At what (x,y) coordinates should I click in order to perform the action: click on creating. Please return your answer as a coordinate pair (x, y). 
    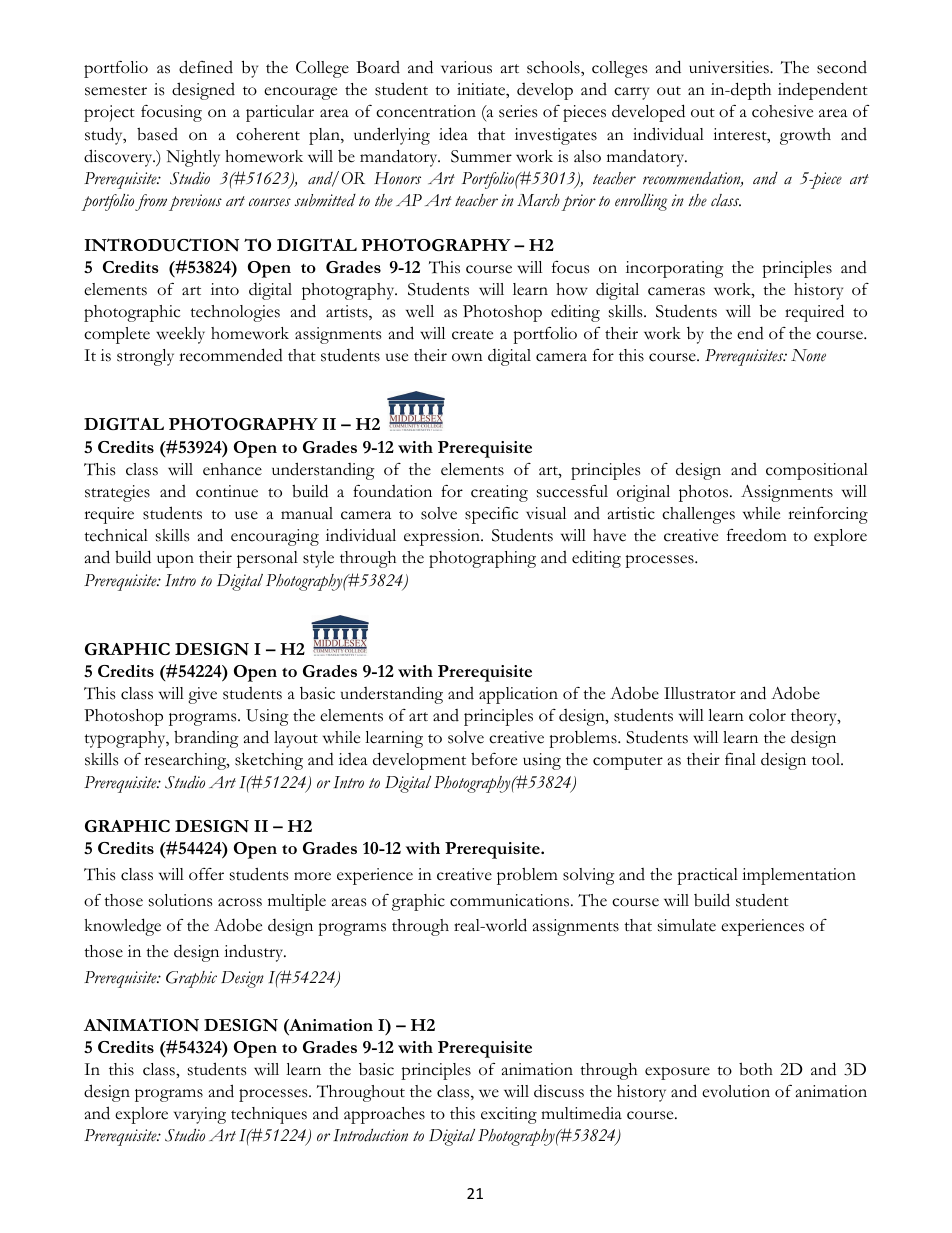
    Looking at the image, I should click on (499, 493).
